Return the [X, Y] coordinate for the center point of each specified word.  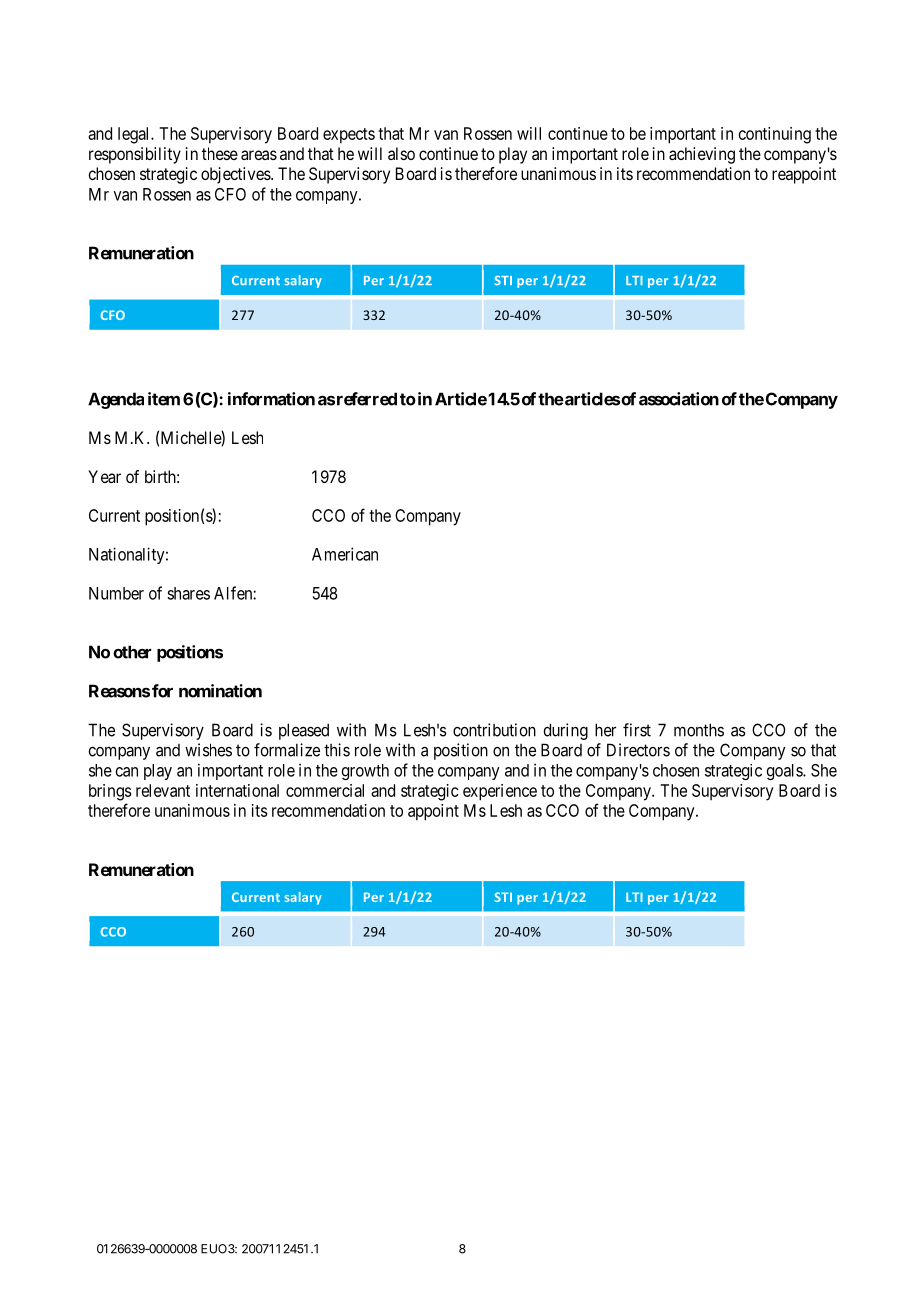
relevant [163, 790]
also [401, 153]
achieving [702, 155]
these [220, 153]
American [345, 554]
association [679, 399]
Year [104, 476]
